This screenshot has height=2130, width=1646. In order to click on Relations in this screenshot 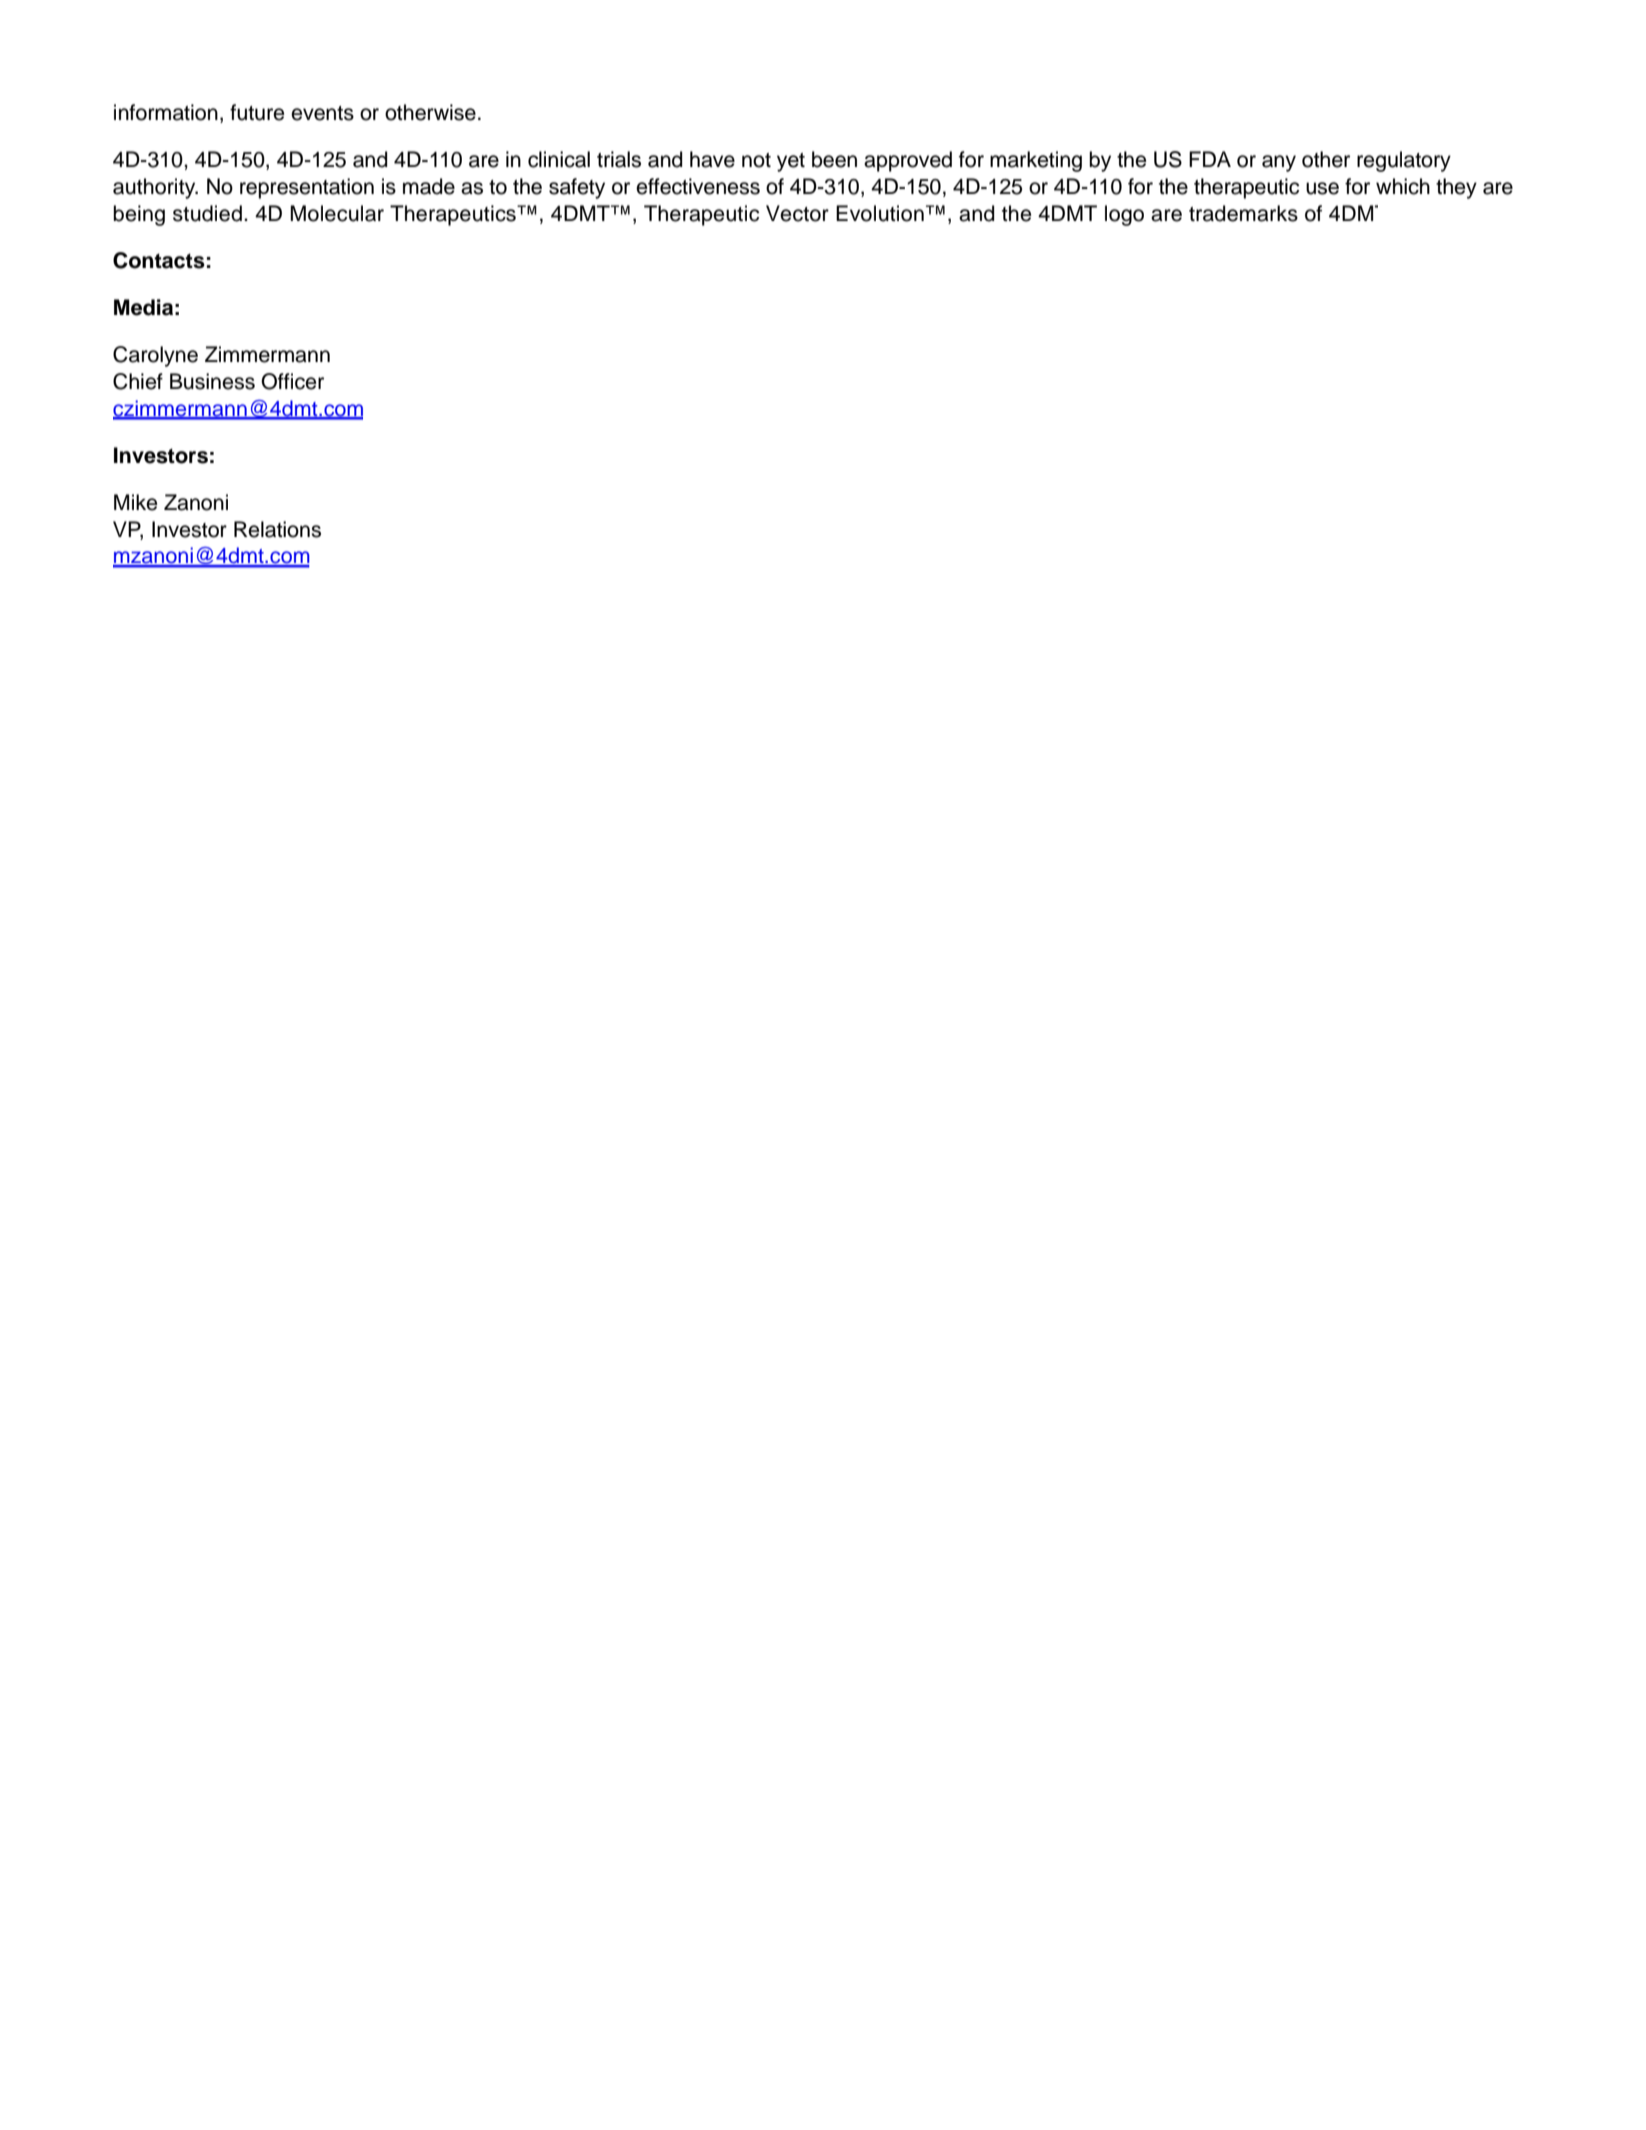, I will do `click(277, 529)`.
